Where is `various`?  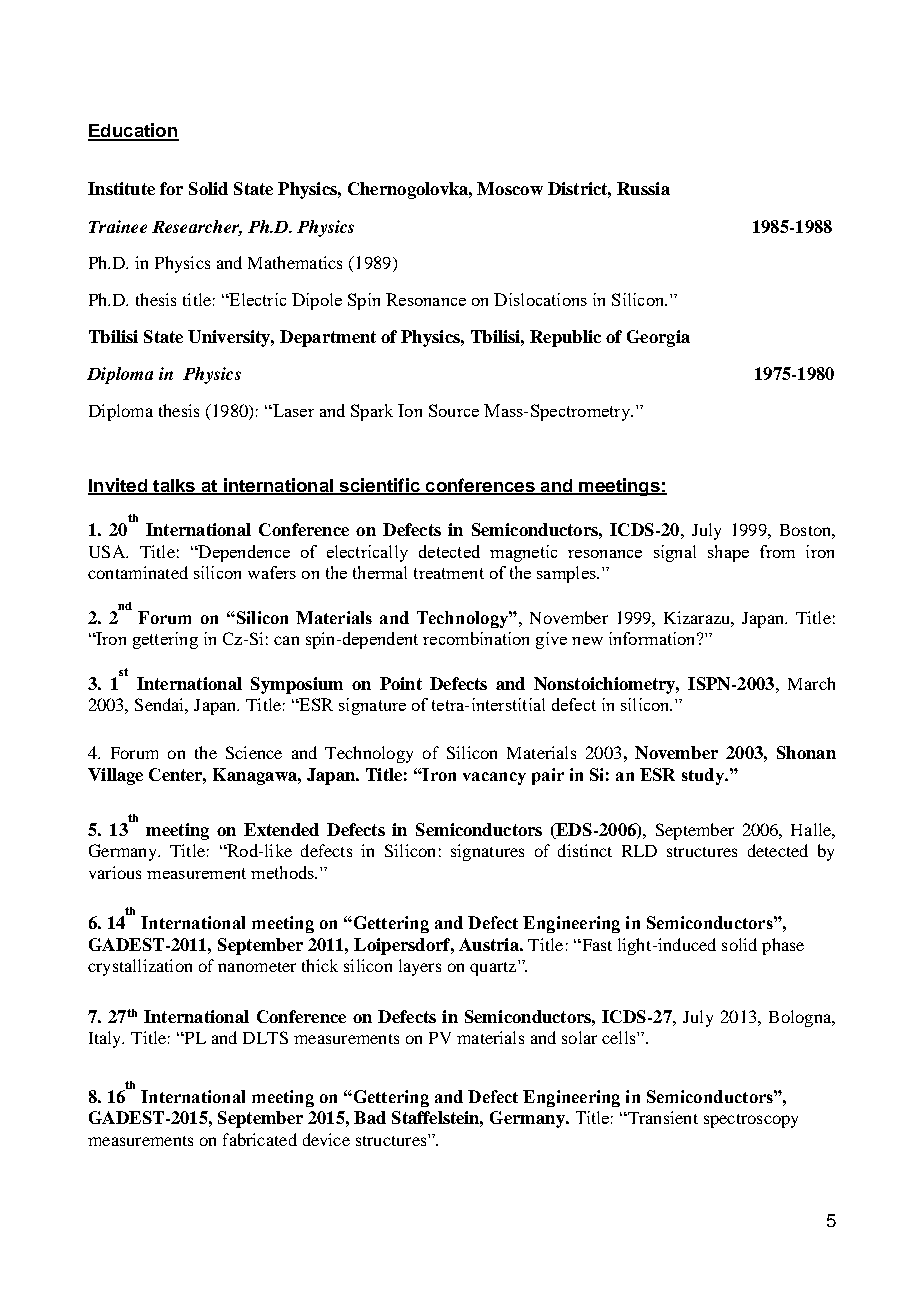 various is located at coordinates (115, 872).
